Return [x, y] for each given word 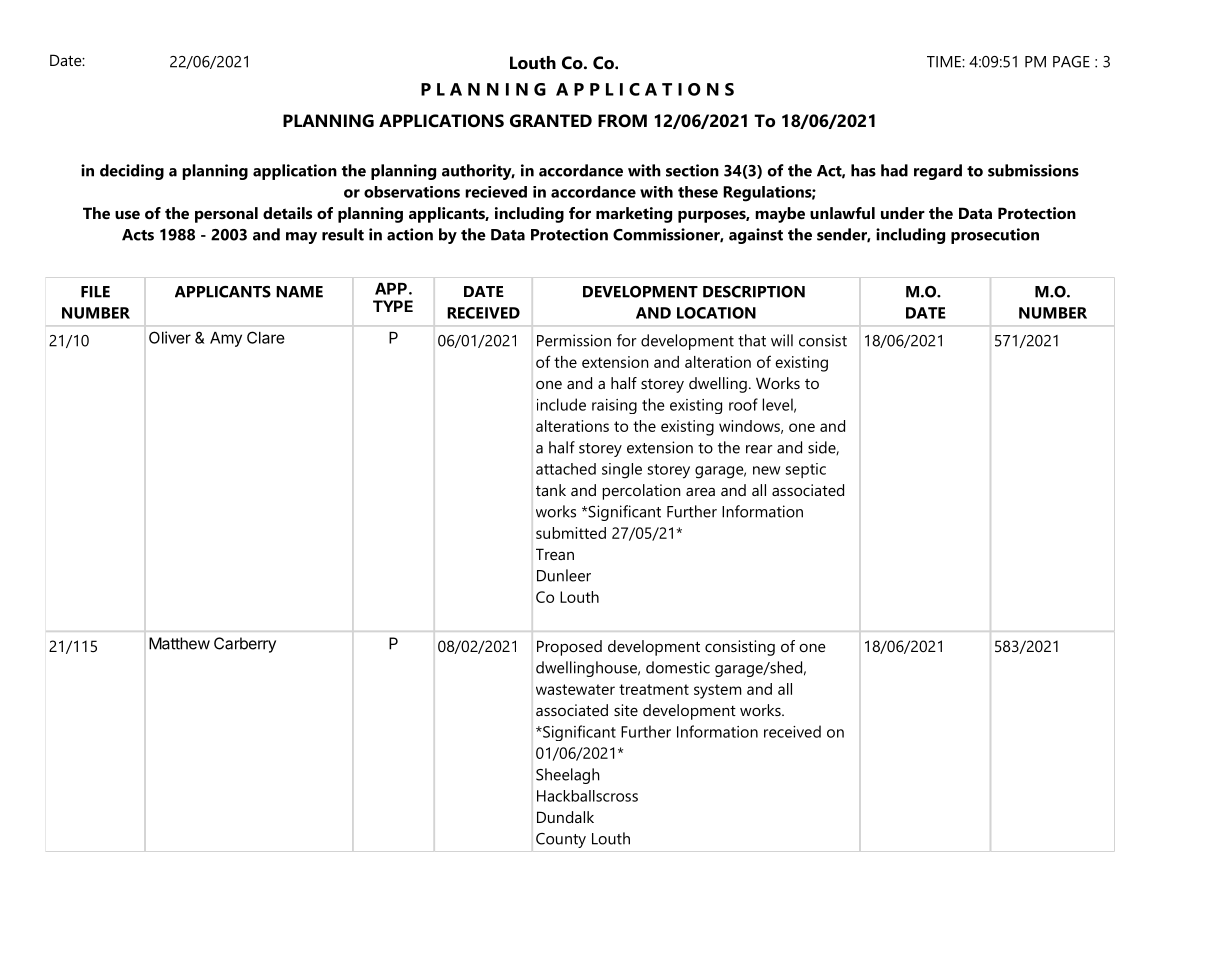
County [561, 840]
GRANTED [551, 121]
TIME [945, 62]
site [626, 710]
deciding [132, 172]
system [717, 691]
